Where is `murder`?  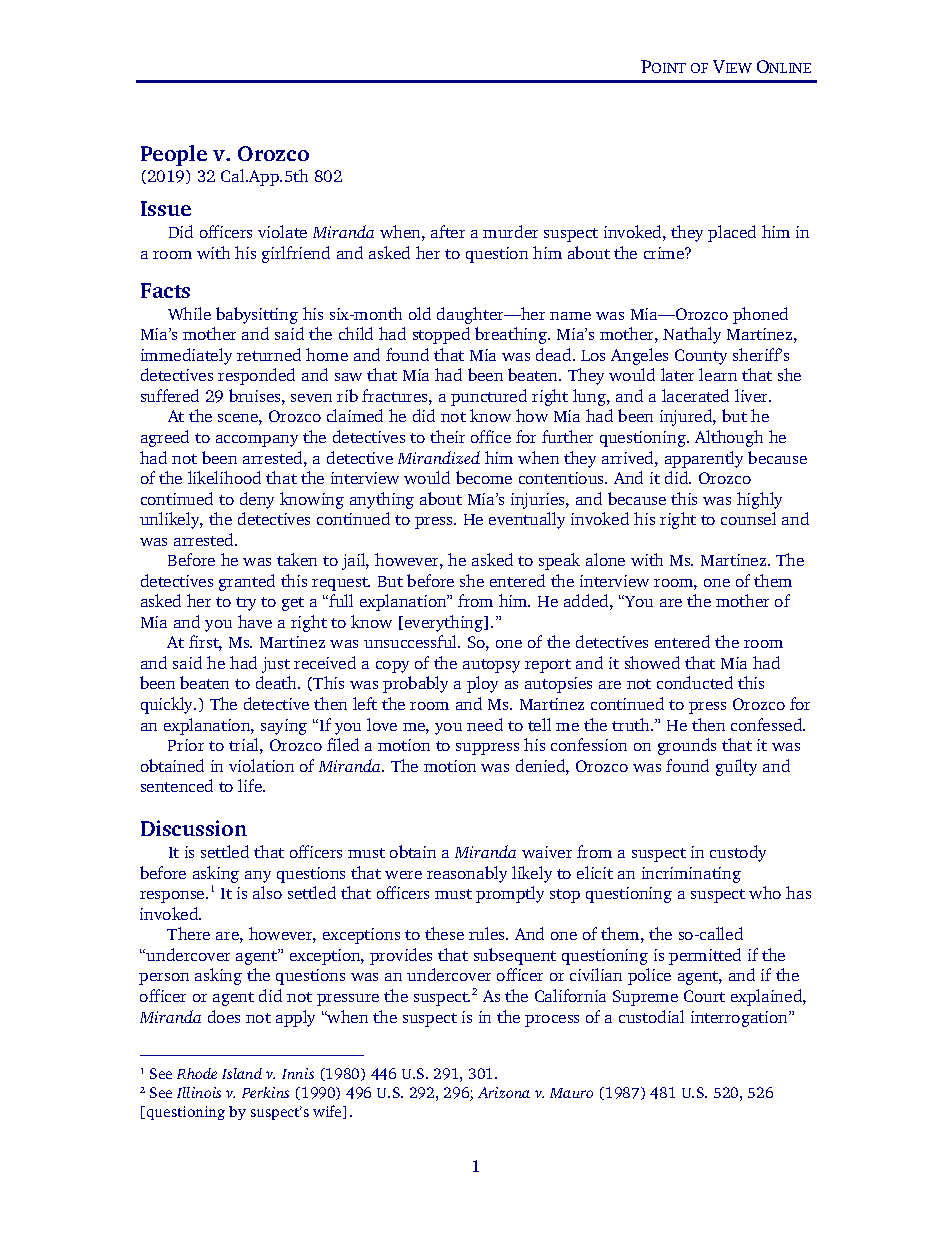
murder is located at coordinates (510, 231).
